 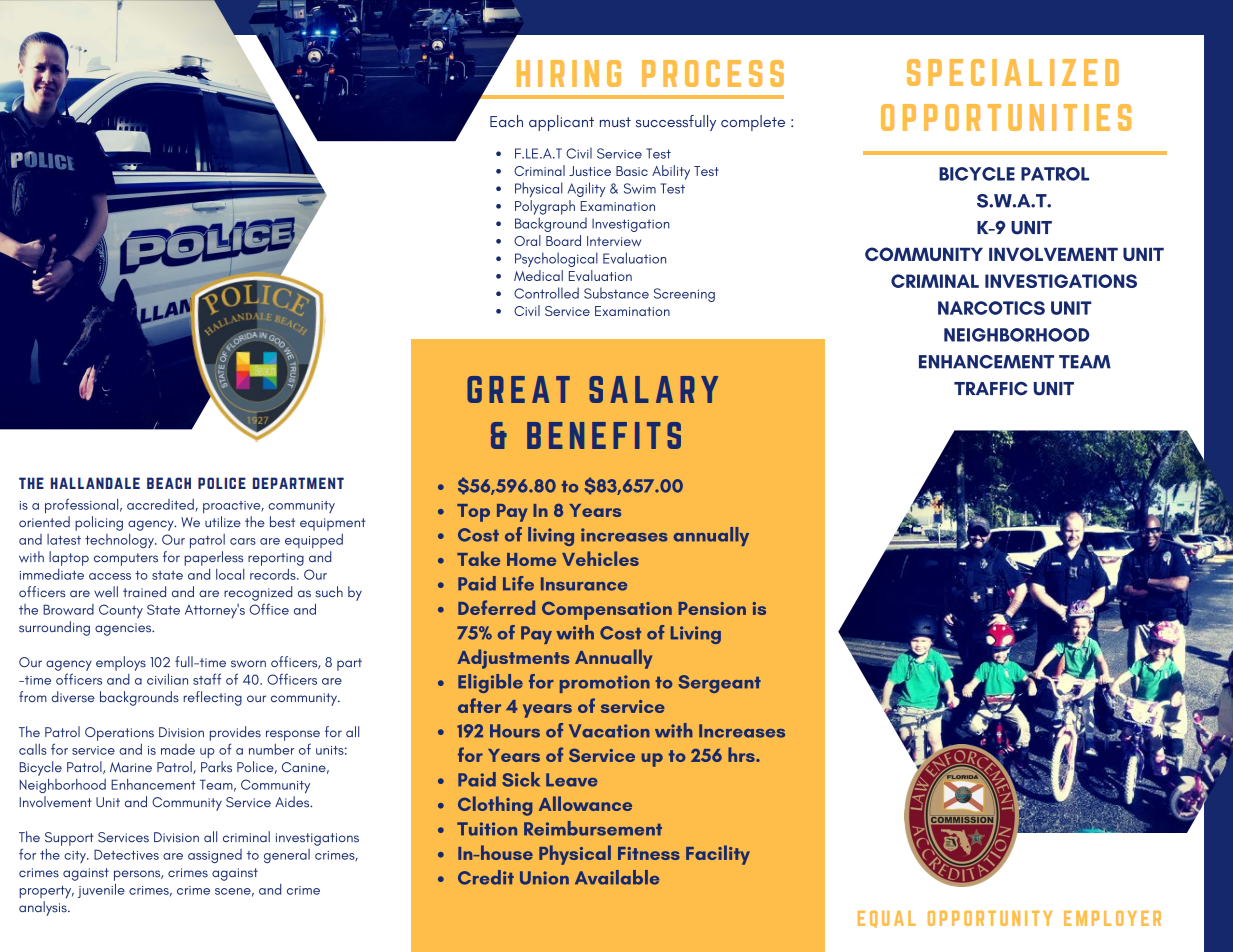 I want to click on applicant, so click(x=561, y=123).
